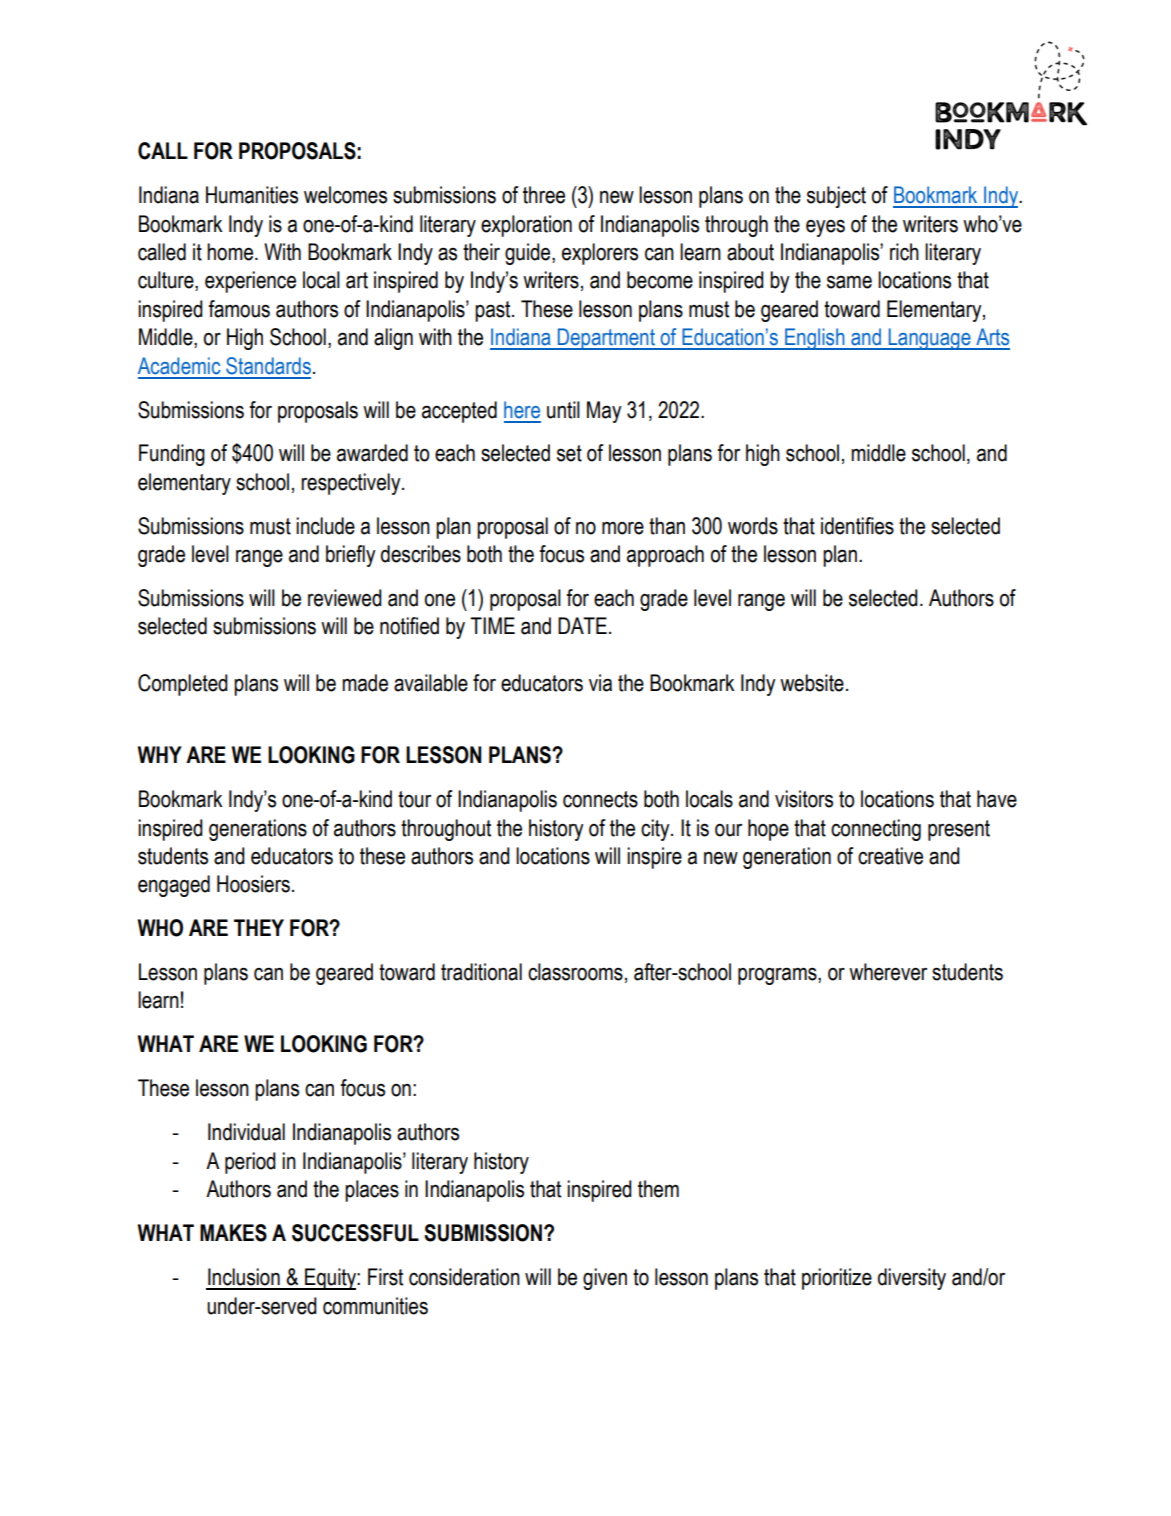 The height and width of the page is (1516, 1171). Describe the element at coordinates (575, 972) in the page. I see `classrooms` at that location.
